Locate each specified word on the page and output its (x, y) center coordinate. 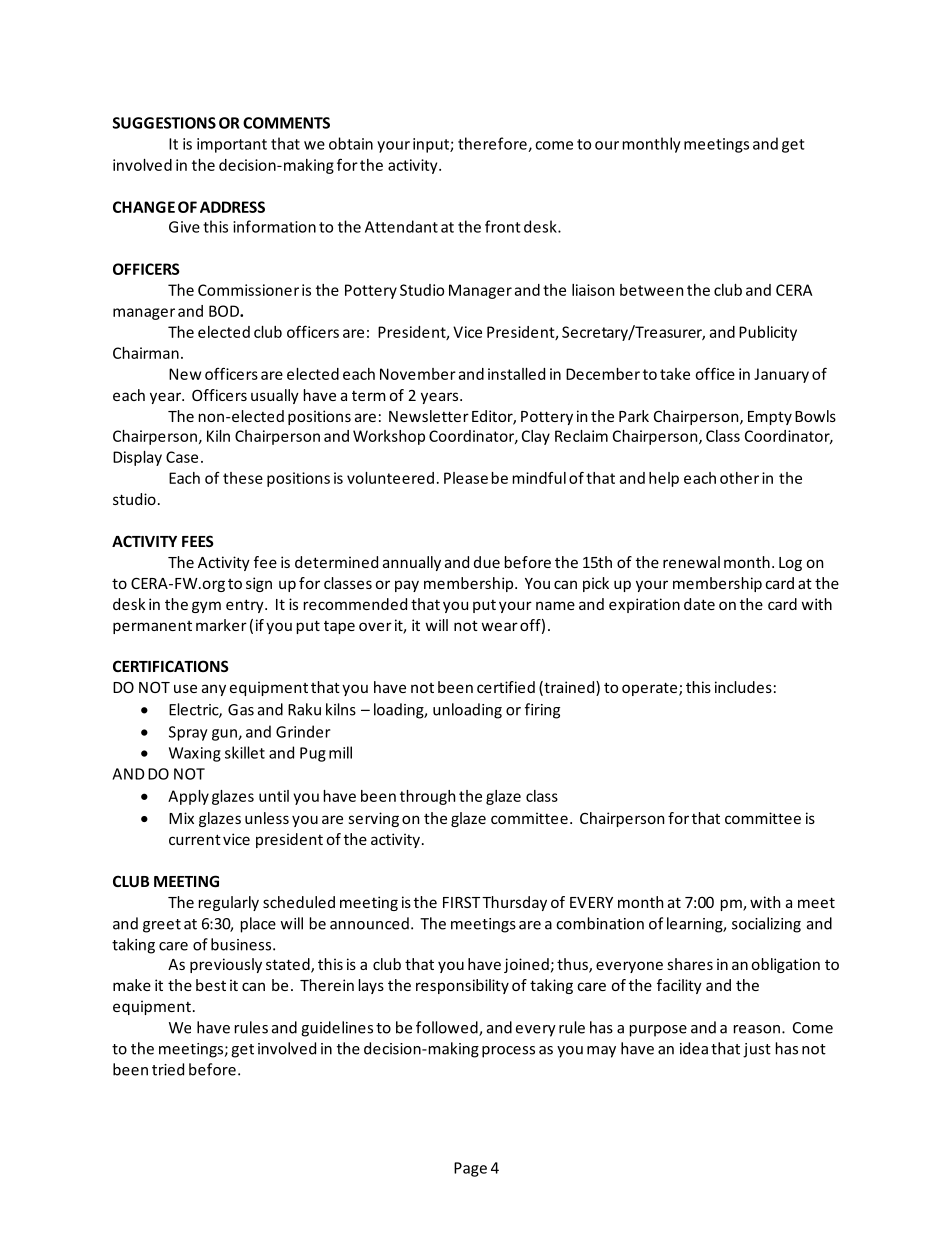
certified (506, 687)
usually (275, 396)
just (757, 1050)
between (651, 290)
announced (369, 923)
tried (168, 1069)
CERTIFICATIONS (171, 666)
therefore (493, 144)
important (232, 145)
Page (470, 1169)
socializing (766, 925)
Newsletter (429, 416)
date (699, 604)
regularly (229, 903)
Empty (770, 418)
